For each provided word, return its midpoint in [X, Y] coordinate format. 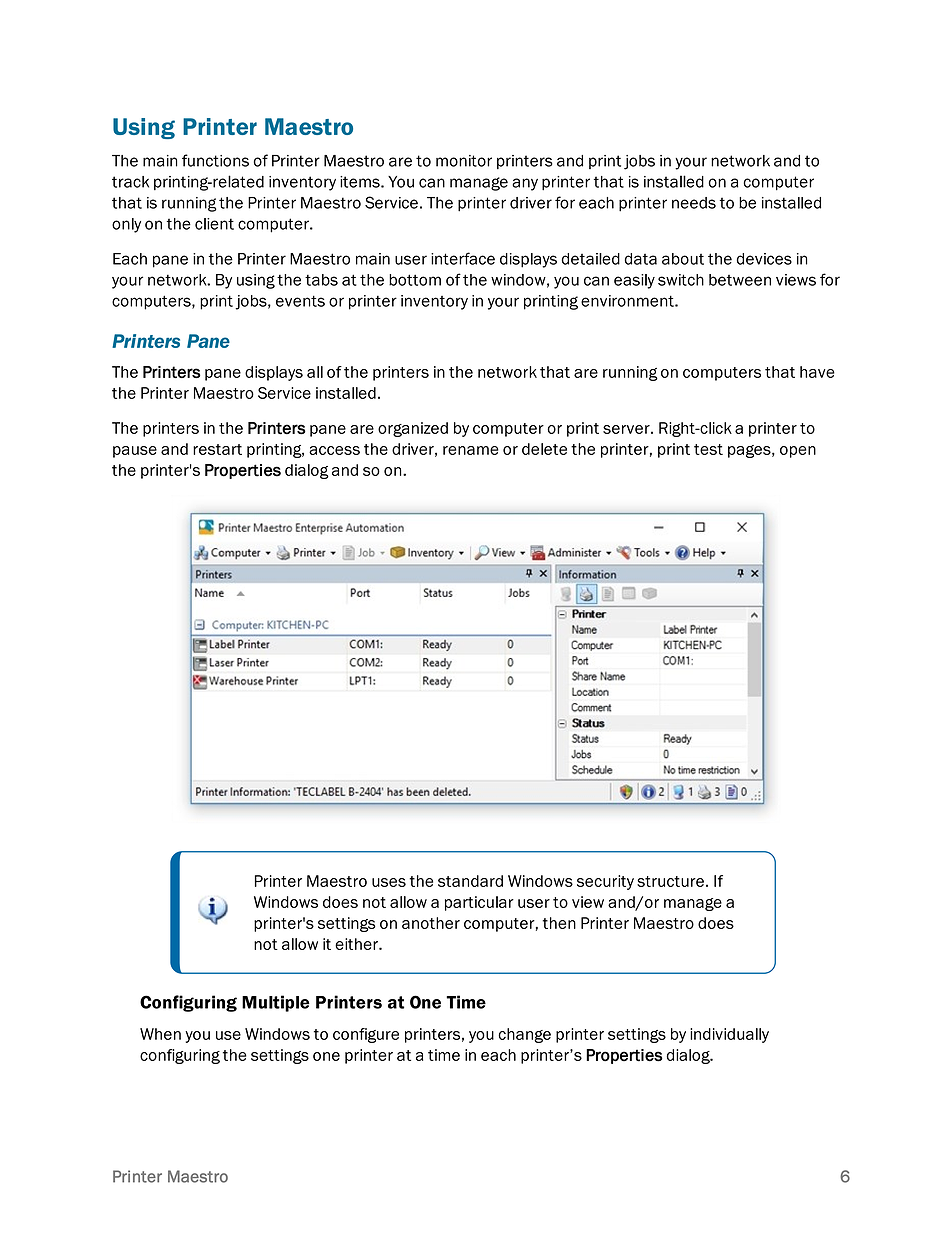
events [300, 301]
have [817, 372]
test [708, 449]
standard [470, 881]
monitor [464, 161]
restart [217, 449]
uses [389, 882]
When [160, 1034]
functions [215, 160]
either [357, 944]
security [605, 882]
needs [694, 203]
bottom [415, 280]
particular [479, 903]
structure [670, 881]
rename [471, 450]
